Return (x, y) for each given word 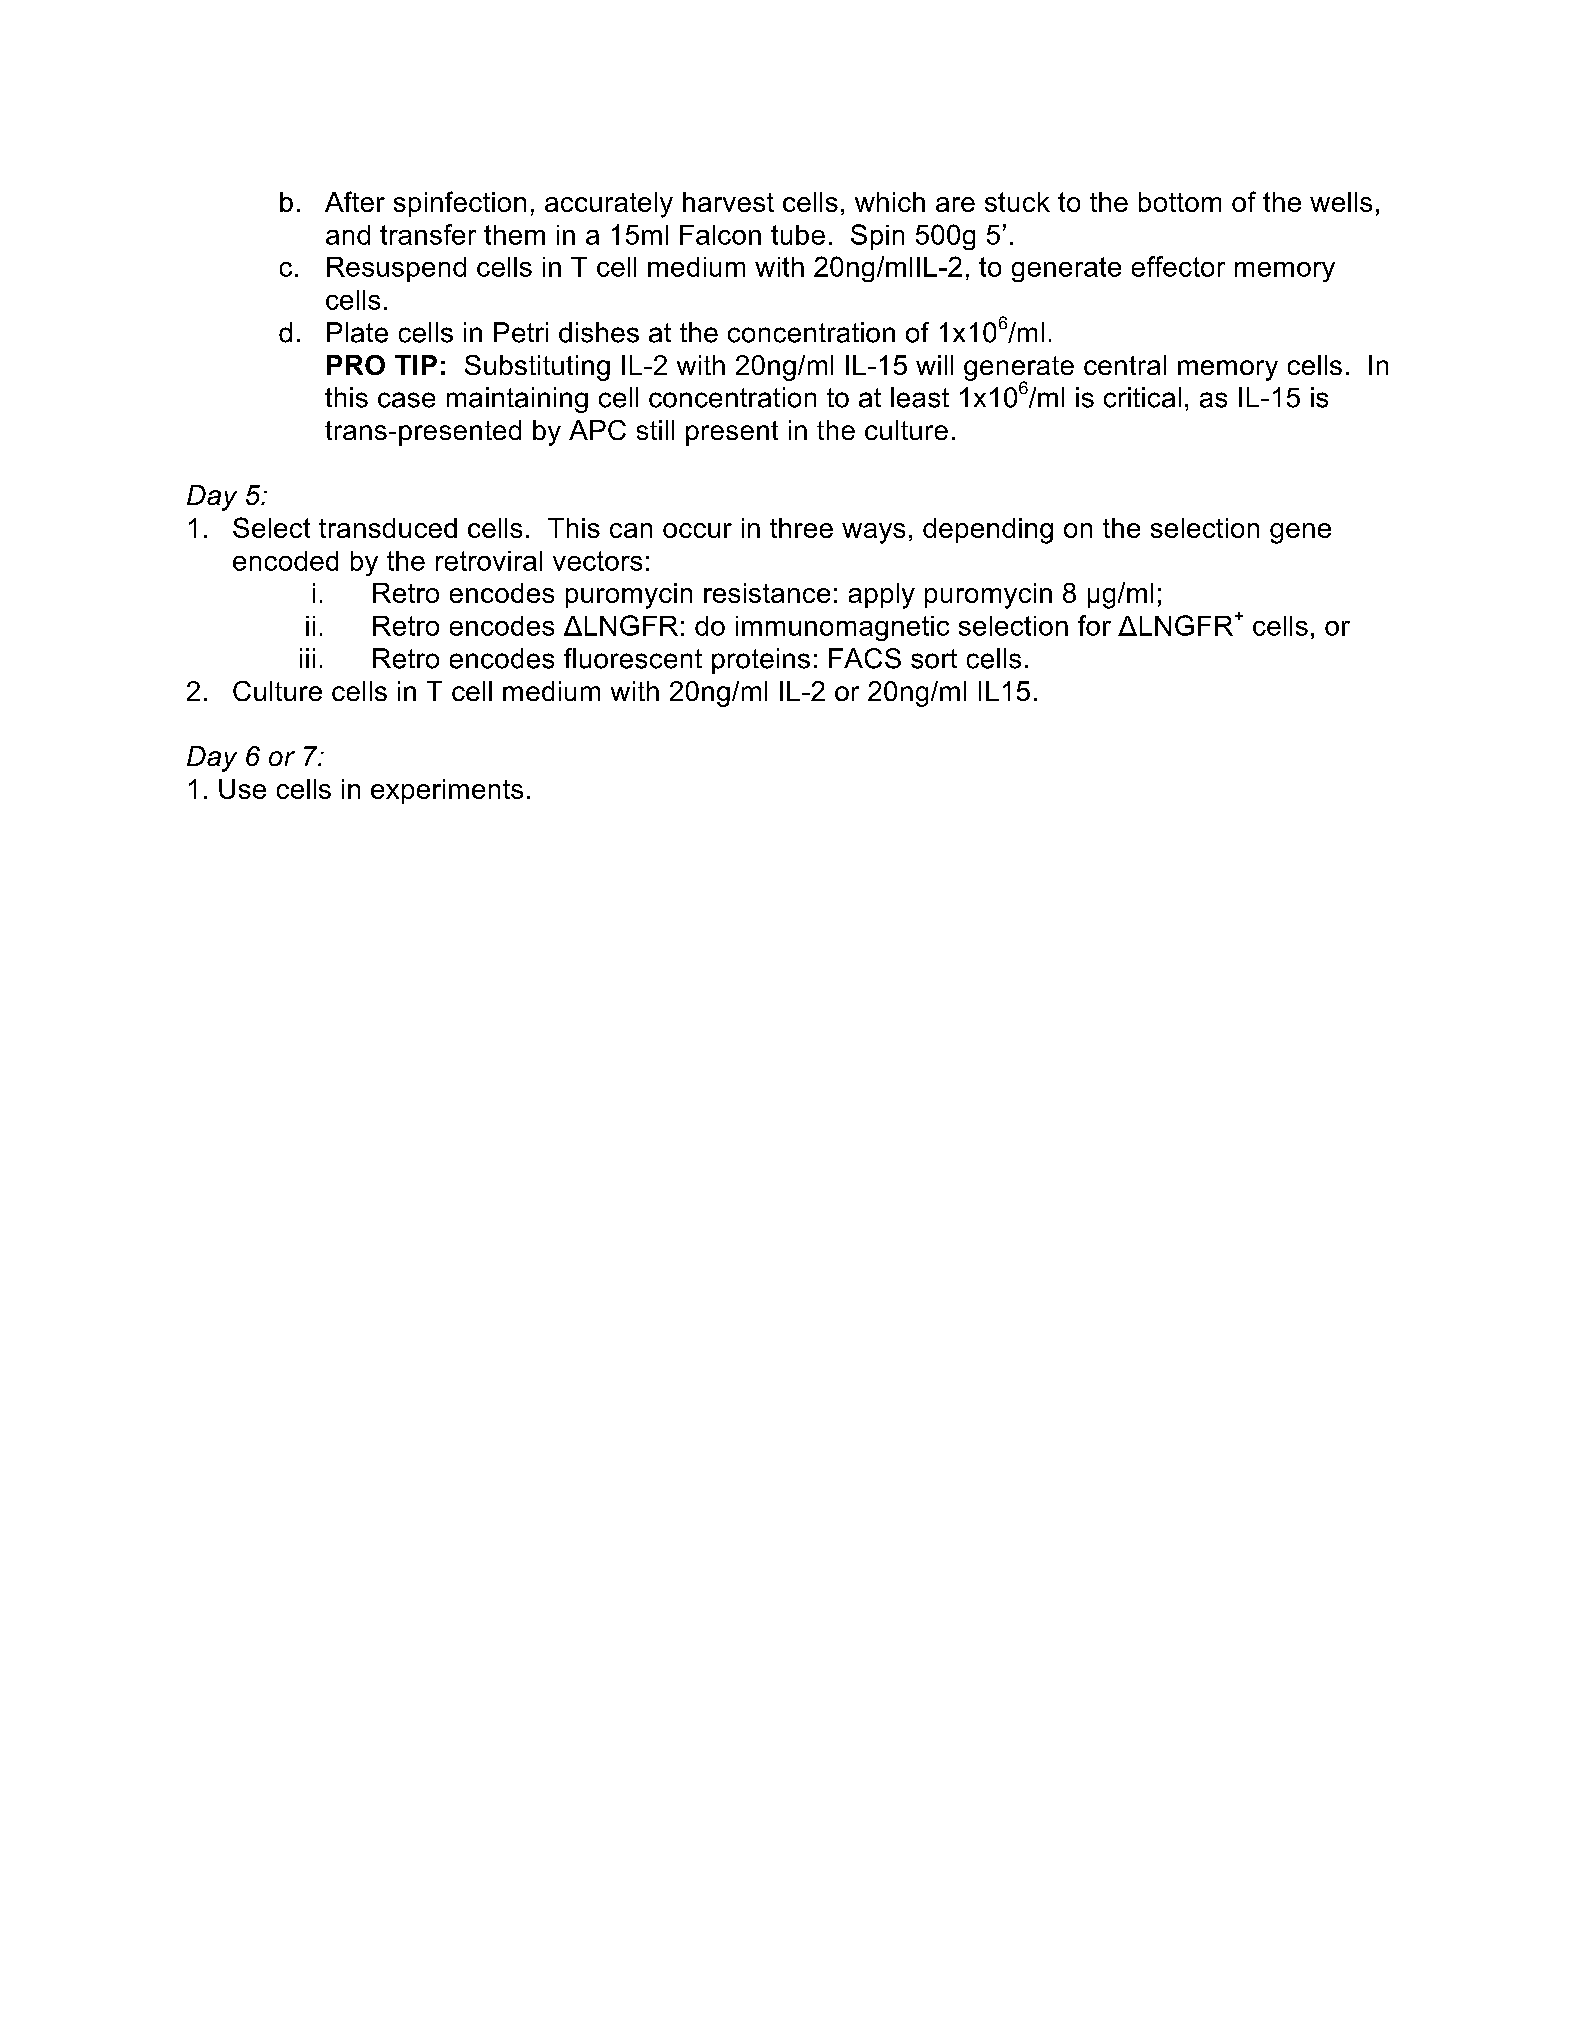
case (406, 400)
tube (798, 235)
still (655, 430)
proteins (761, 661)
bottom (1180, 202)
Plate (357, 332)
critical (1142, 397)
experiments (447, 791)
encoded (285, 561)
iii (307, 658)
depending (988, 531)
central (1125, 365)
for (1094, 625)
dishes (599, 332)
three (801, 528)
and (348, 235)
